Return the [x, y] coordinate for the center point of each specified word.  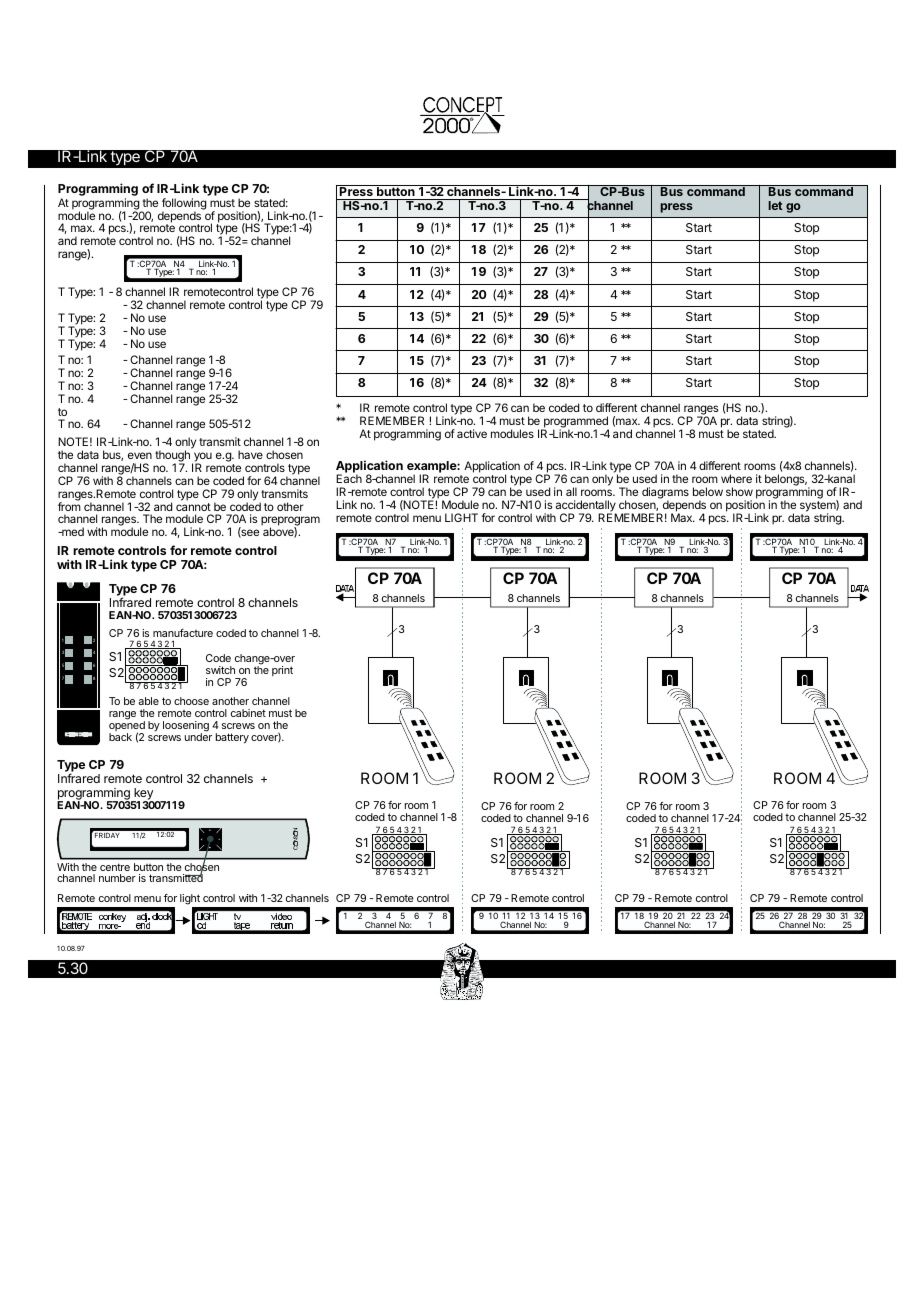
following [184, 205]
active [472, 433]
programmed [575, 423]
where [736, 478]
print [282, 671]
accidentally [586, 507]
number [117, 878]
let [775, 205]
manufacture [183, 633]
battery [232, 738]
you [202, 458]
